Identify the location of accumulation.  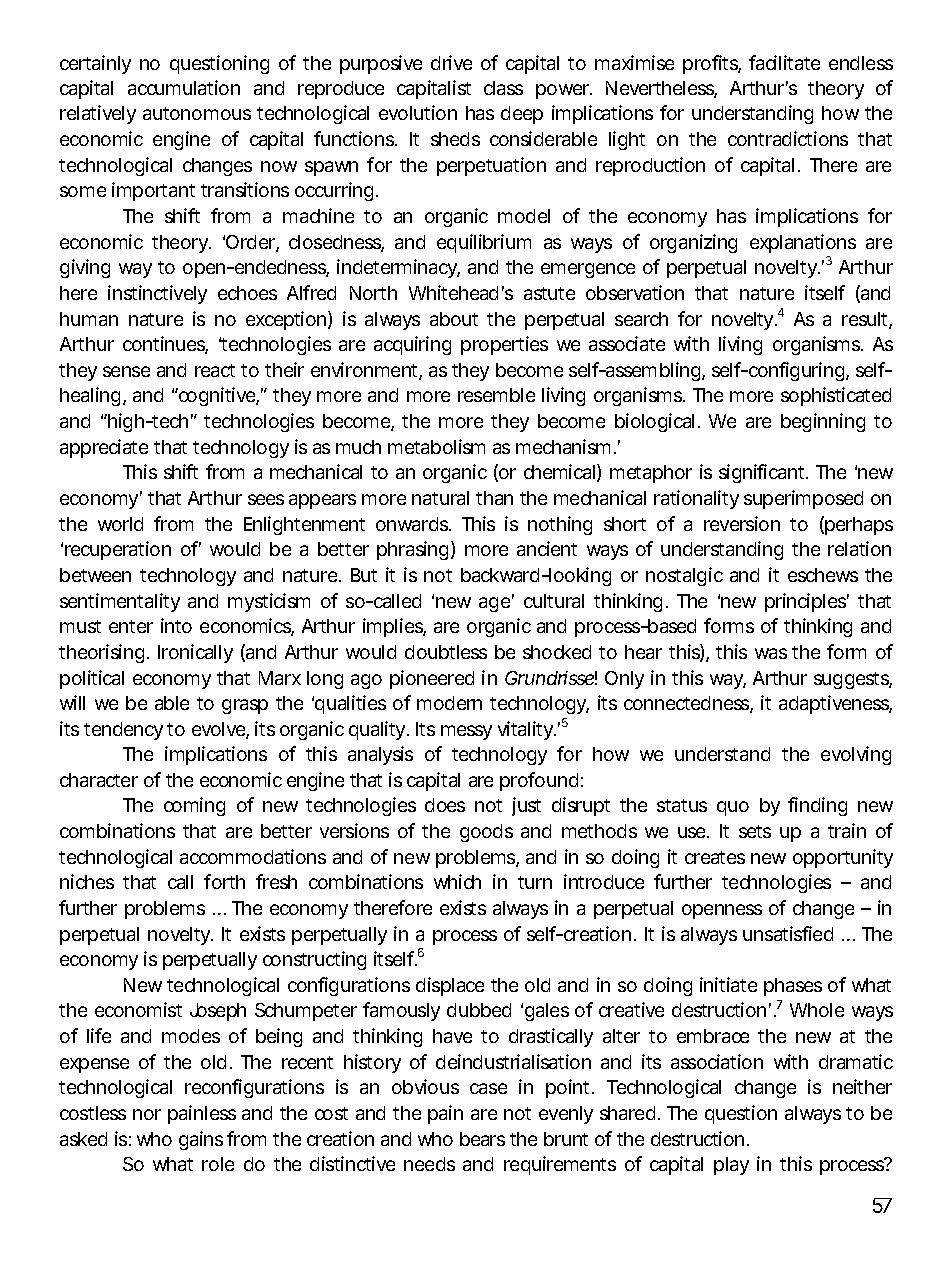
(184, 87).
